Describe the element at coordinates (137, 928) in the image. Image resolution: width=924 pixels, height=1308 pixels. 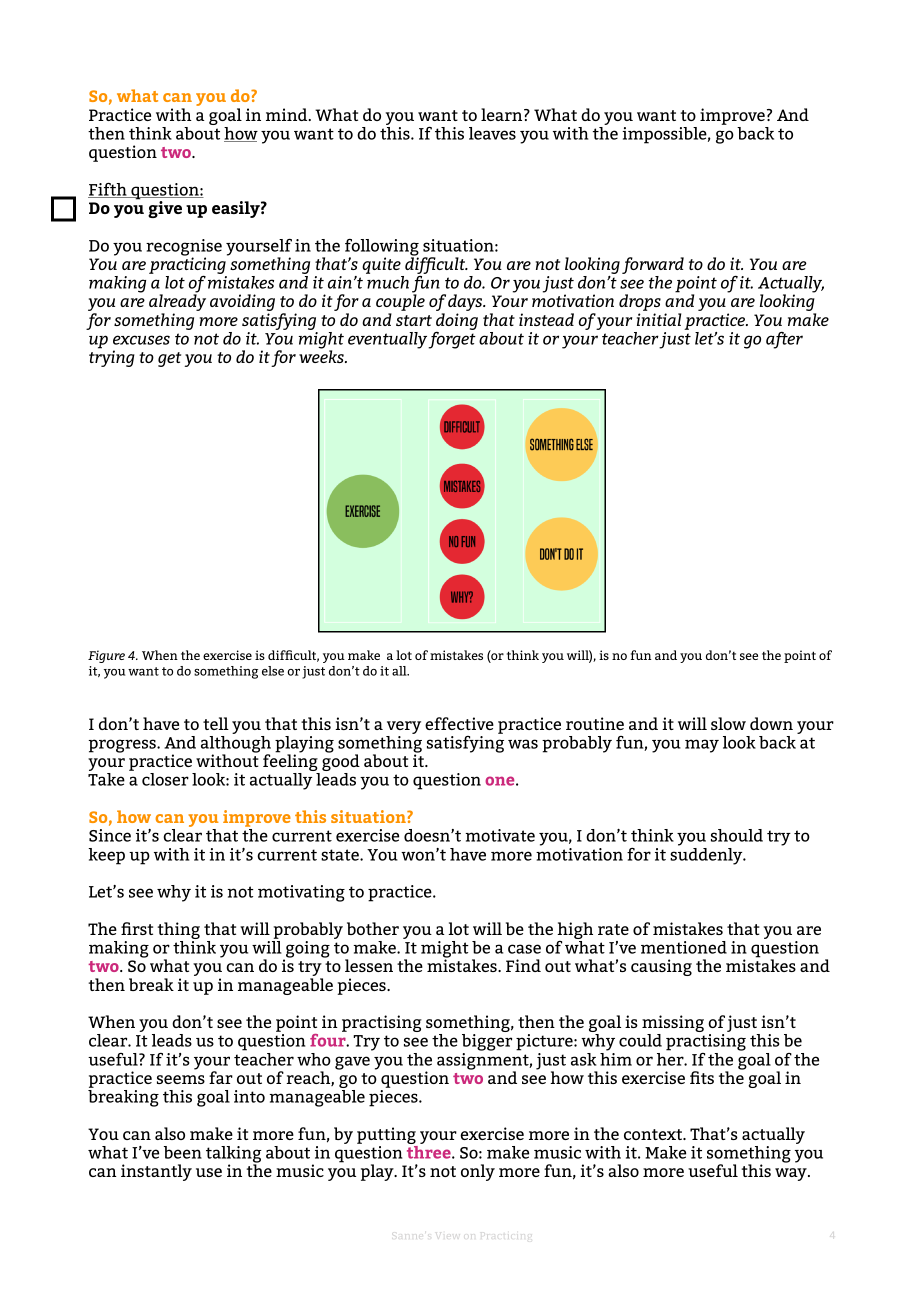
I see `first` at that location.
